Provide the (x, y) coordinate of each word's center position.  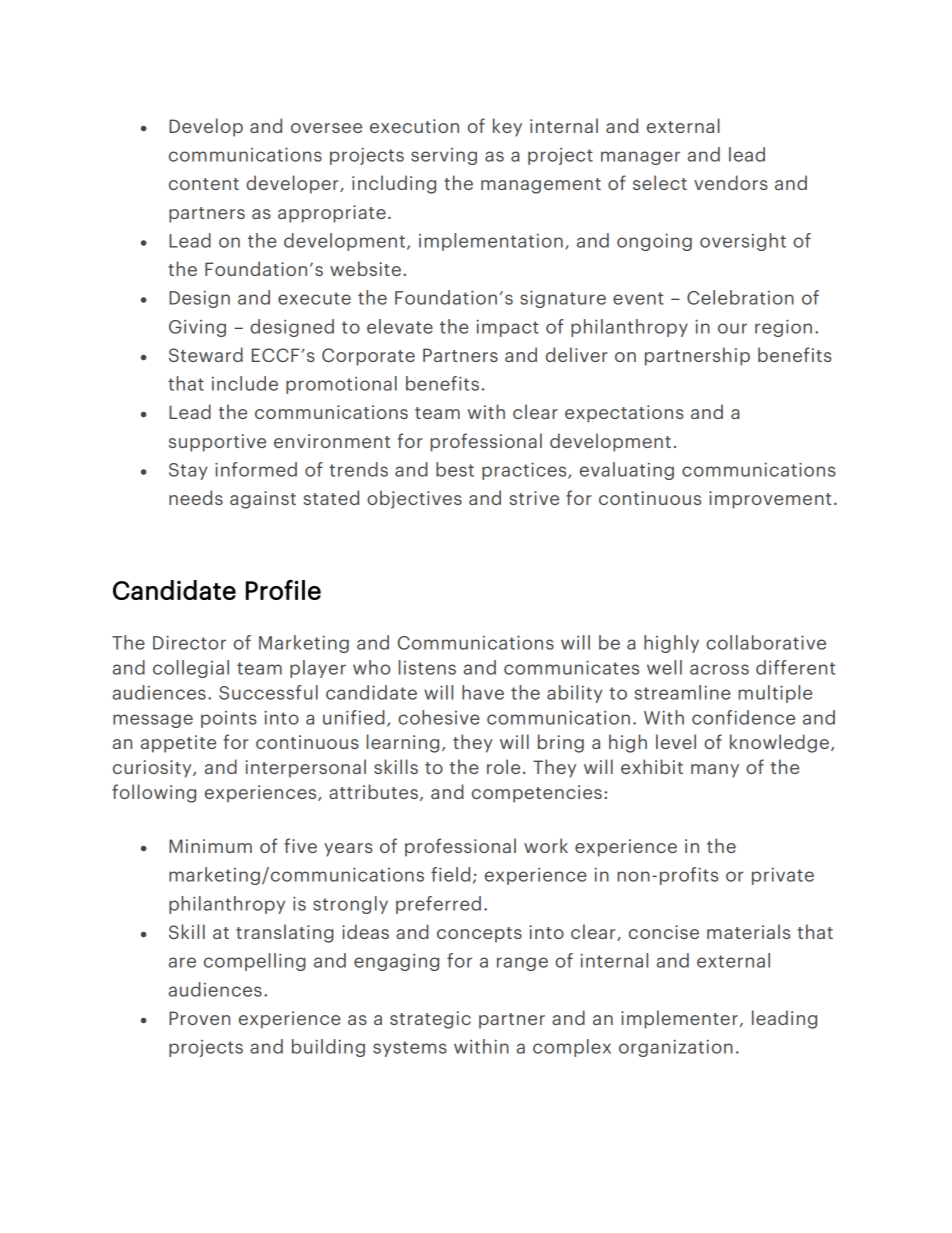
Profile (283, 590)
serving (444, 156)
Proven (199, 1018)
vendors (731, 182)
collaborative (766, 642)
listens (427, 667)
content (204, 184)
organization (676, 1048)
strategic (430, 1020)
